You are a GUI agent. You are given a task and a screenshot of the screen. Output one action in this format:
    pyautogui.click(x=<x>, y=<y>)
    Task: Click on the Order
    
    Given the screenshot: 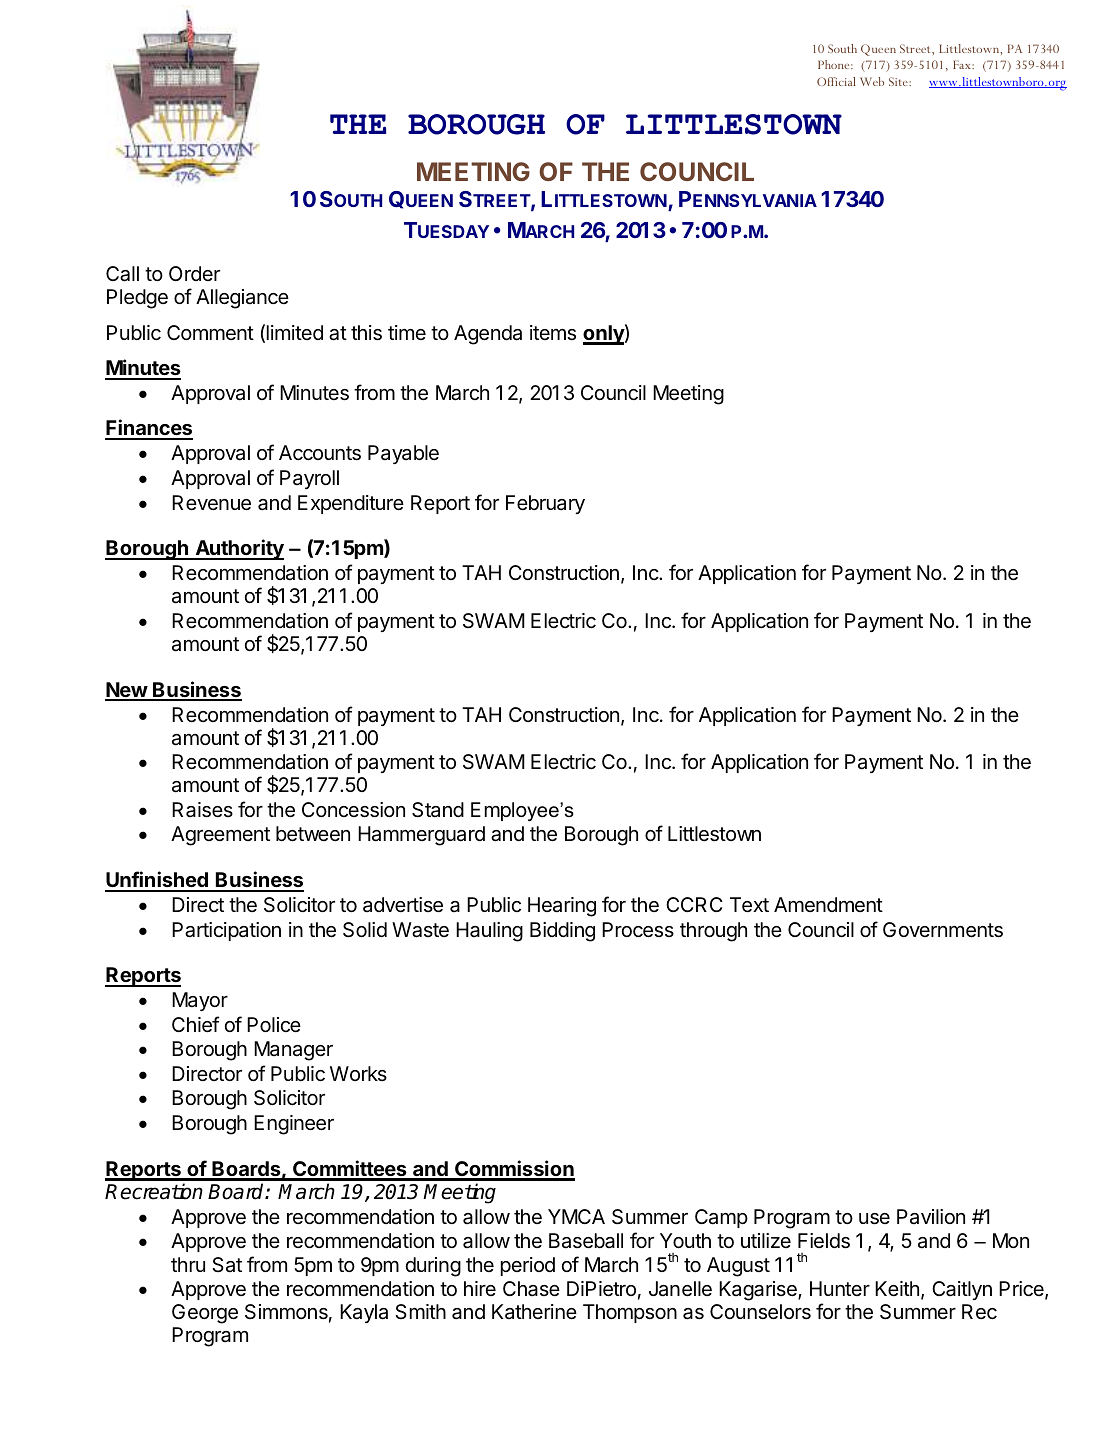 What is the action you would take?
    pyautogui.click(x=194, y=273)
